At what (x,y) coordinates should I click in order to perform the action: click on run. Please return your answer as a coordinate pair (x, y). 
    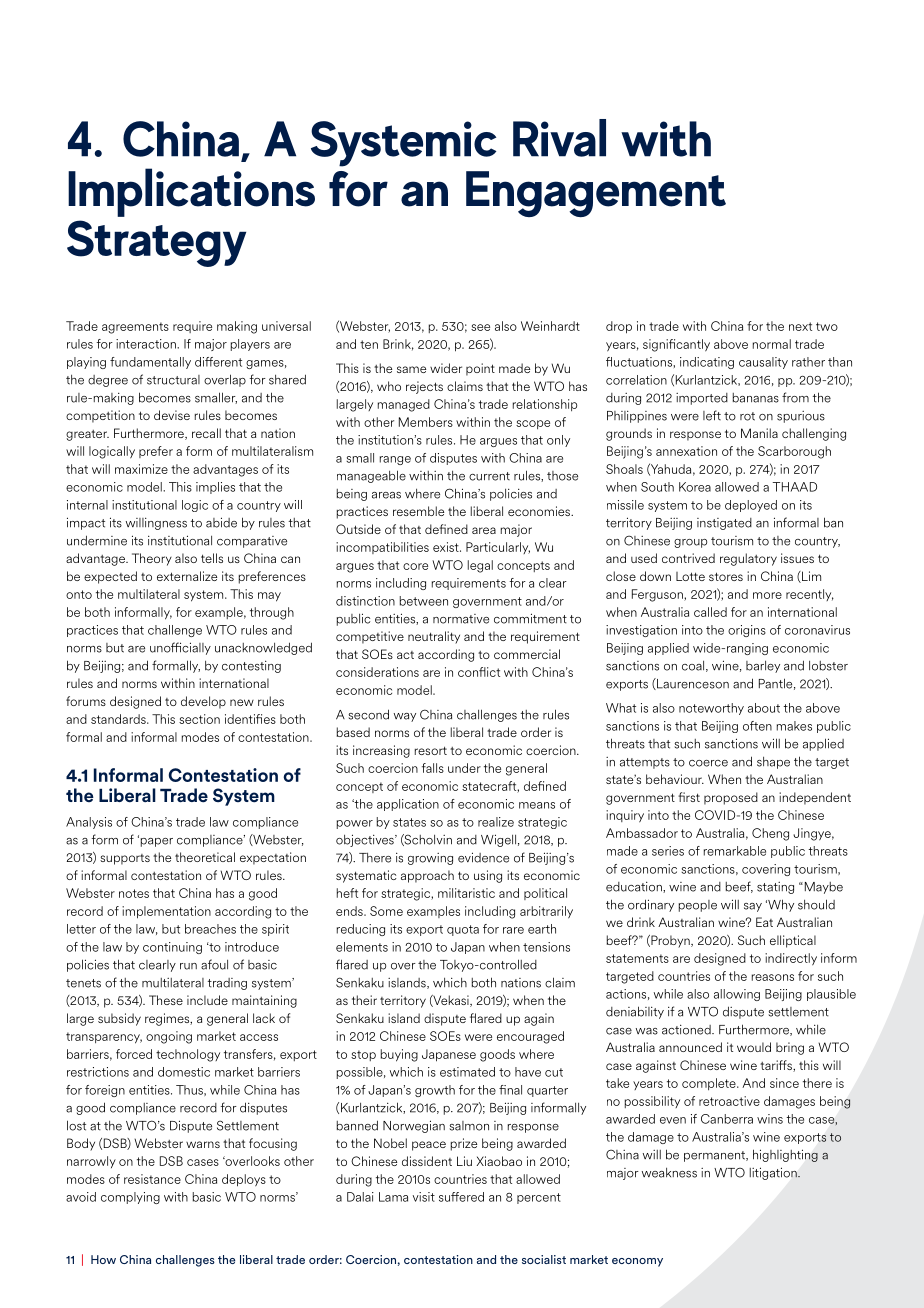
    Looking at the image, I should click on (188, 966).
